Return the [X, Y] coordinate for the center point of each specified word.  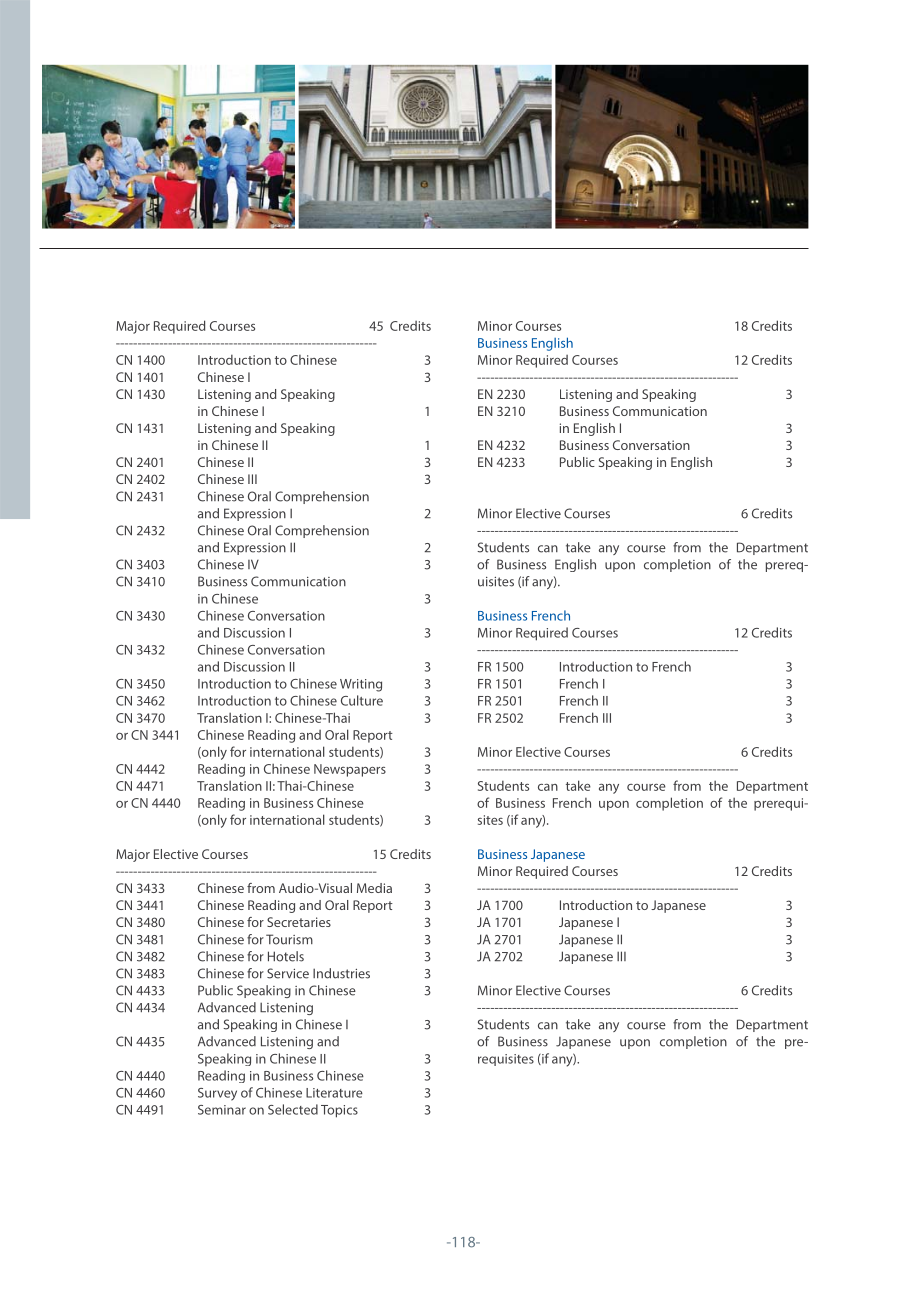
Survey [217, 1094]
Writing [361, 685]
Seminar [222, 1110]
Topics [339, 1111]
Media [374, 888]
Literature [334, 1093]
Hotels [286, 956]
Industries [341, 973]
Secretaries [299, 922]
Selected [293, 1109]
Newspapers [350, 770]
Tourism [289, 939]
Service [288, 973]
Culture [362, 700]
